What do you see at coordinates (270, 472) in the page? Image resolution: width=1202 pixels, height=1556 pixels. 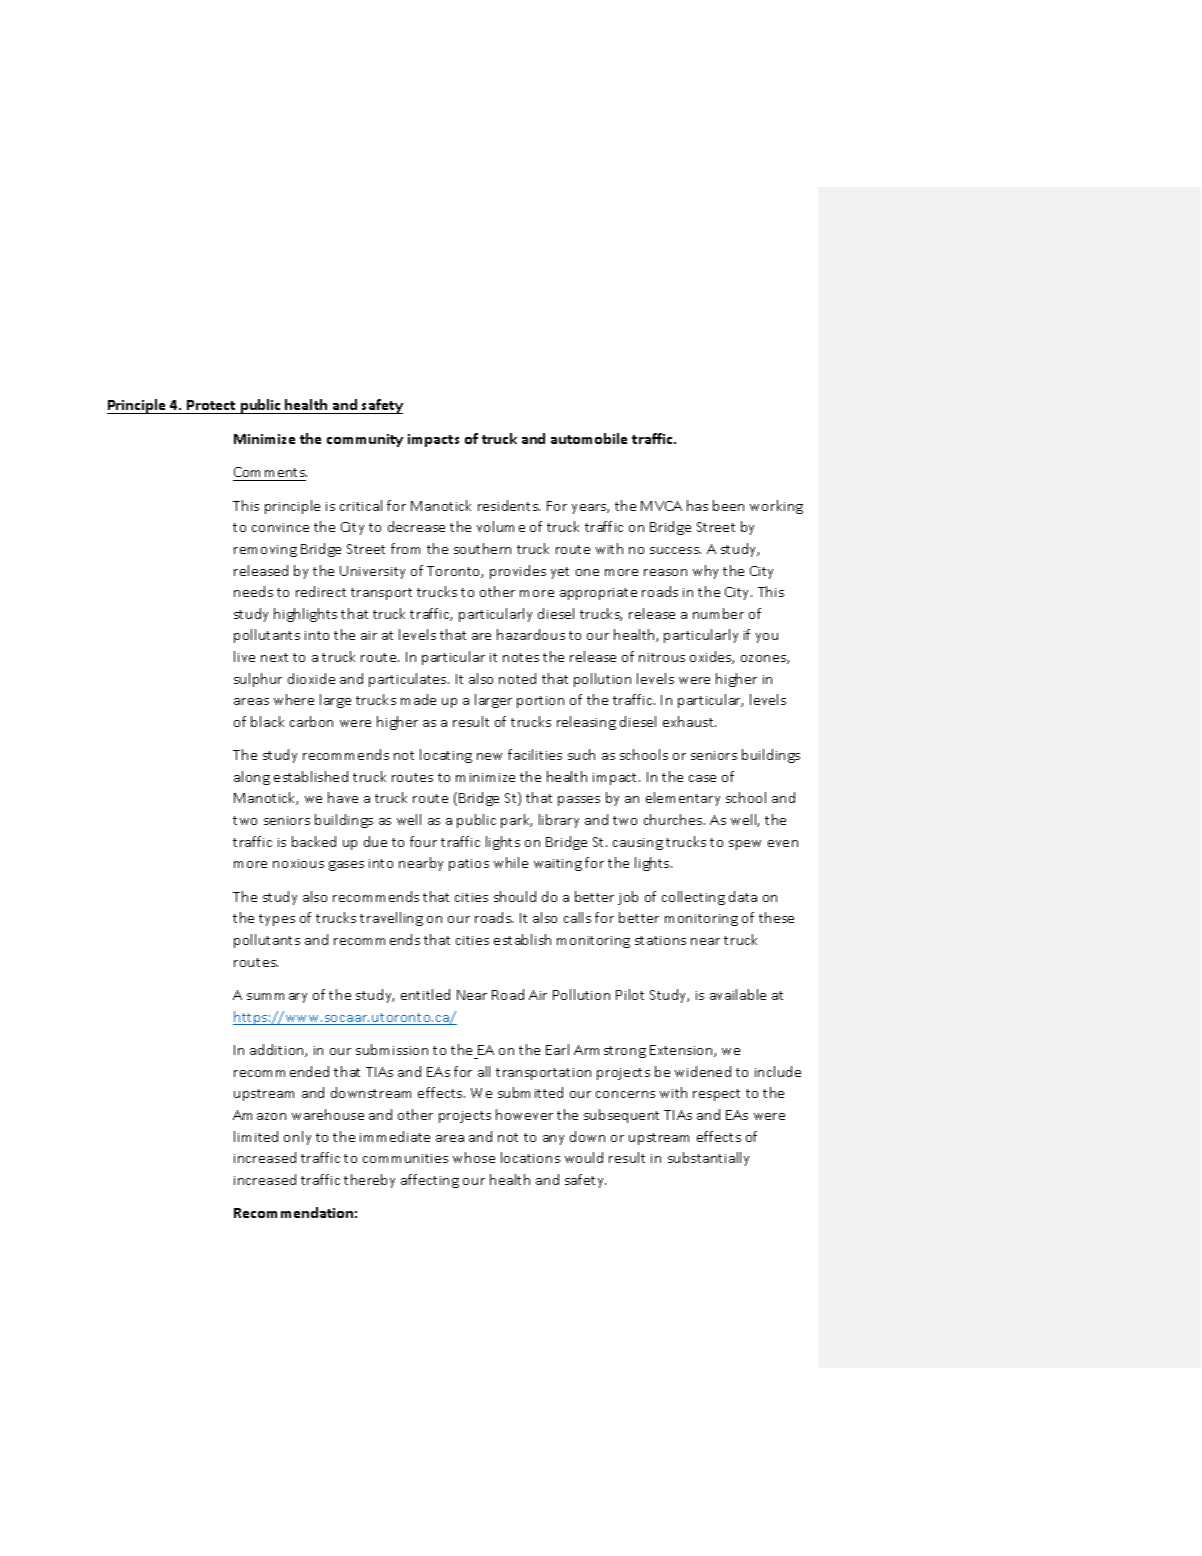 I see `Comments` at bounding box center [270, 472].
